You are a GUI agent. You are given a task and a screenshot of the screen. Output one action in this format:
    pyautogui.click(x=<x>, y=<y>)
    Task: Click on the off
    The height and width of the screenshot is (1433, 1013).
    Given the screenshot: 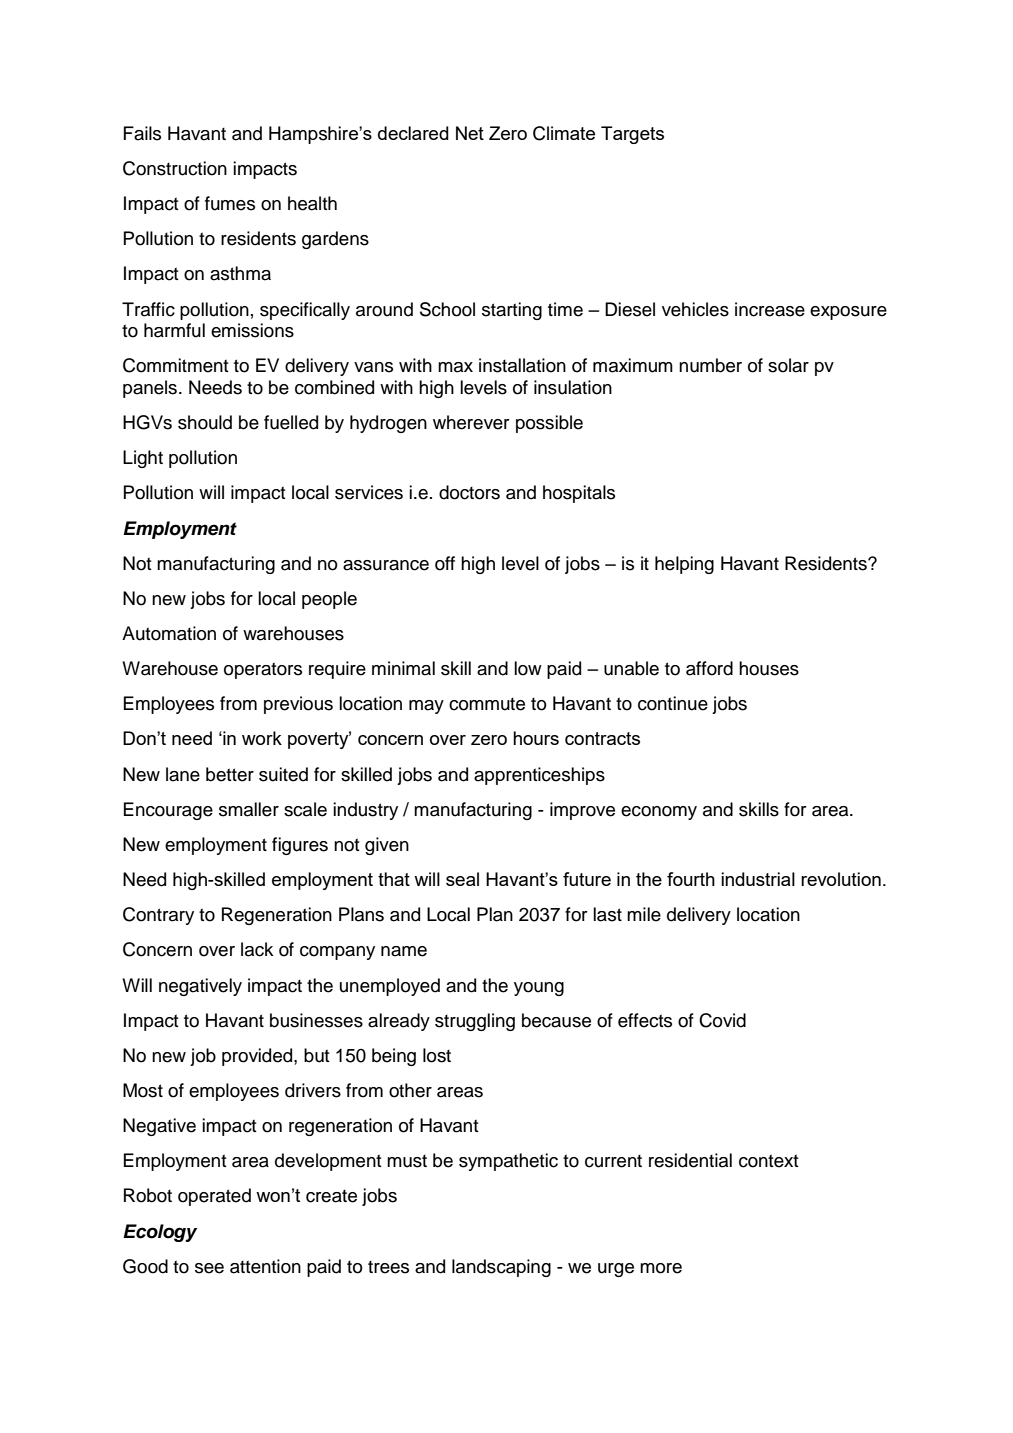 What is the action you would take?
    pyautogui.click(x=445, y=563)
